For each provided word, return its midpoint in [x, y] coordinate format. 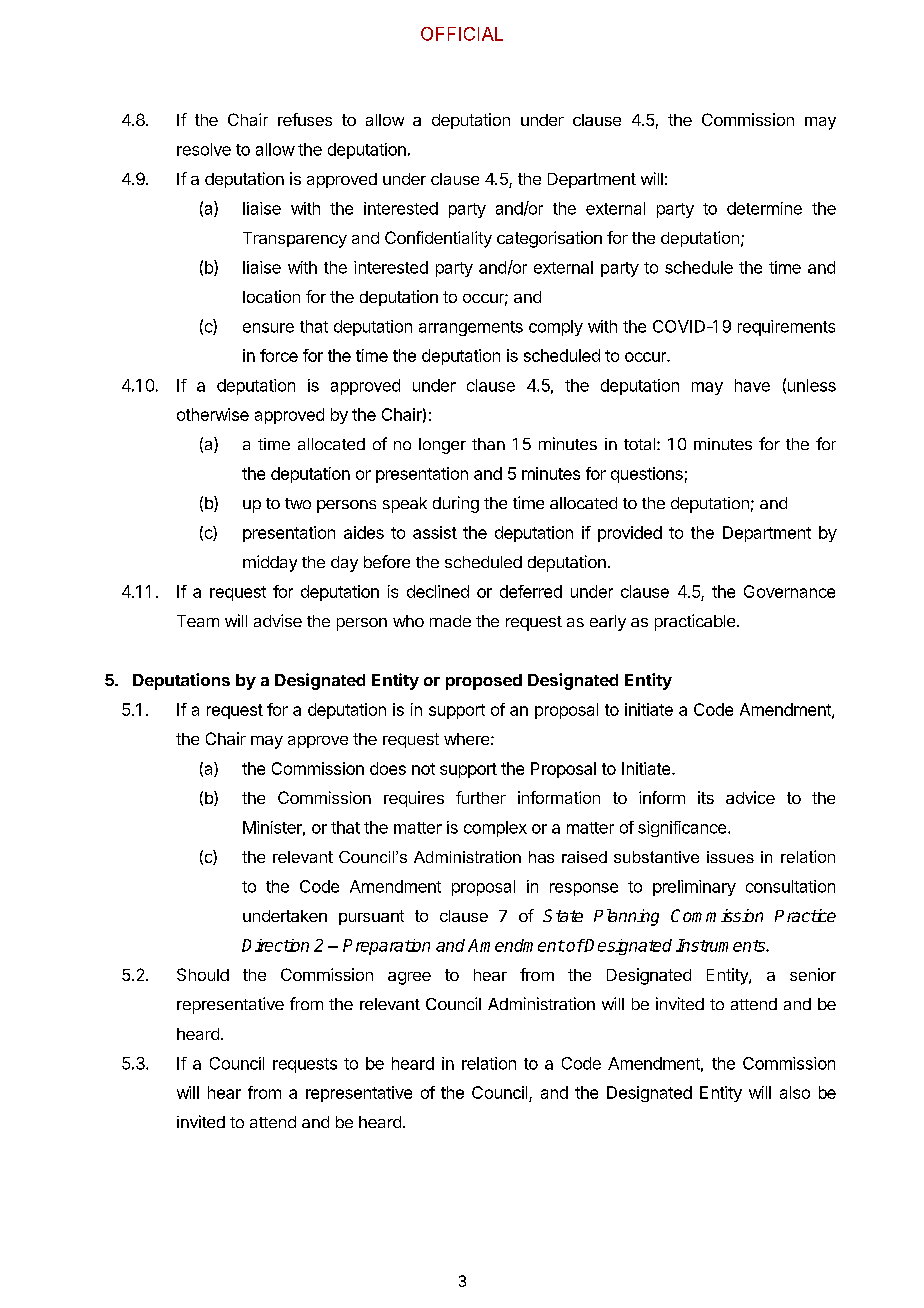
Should [203, 974]
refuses [305, 119]
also [795, 1092]
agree [409, 978]
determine [764, 208]
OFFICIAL [462, 34]
